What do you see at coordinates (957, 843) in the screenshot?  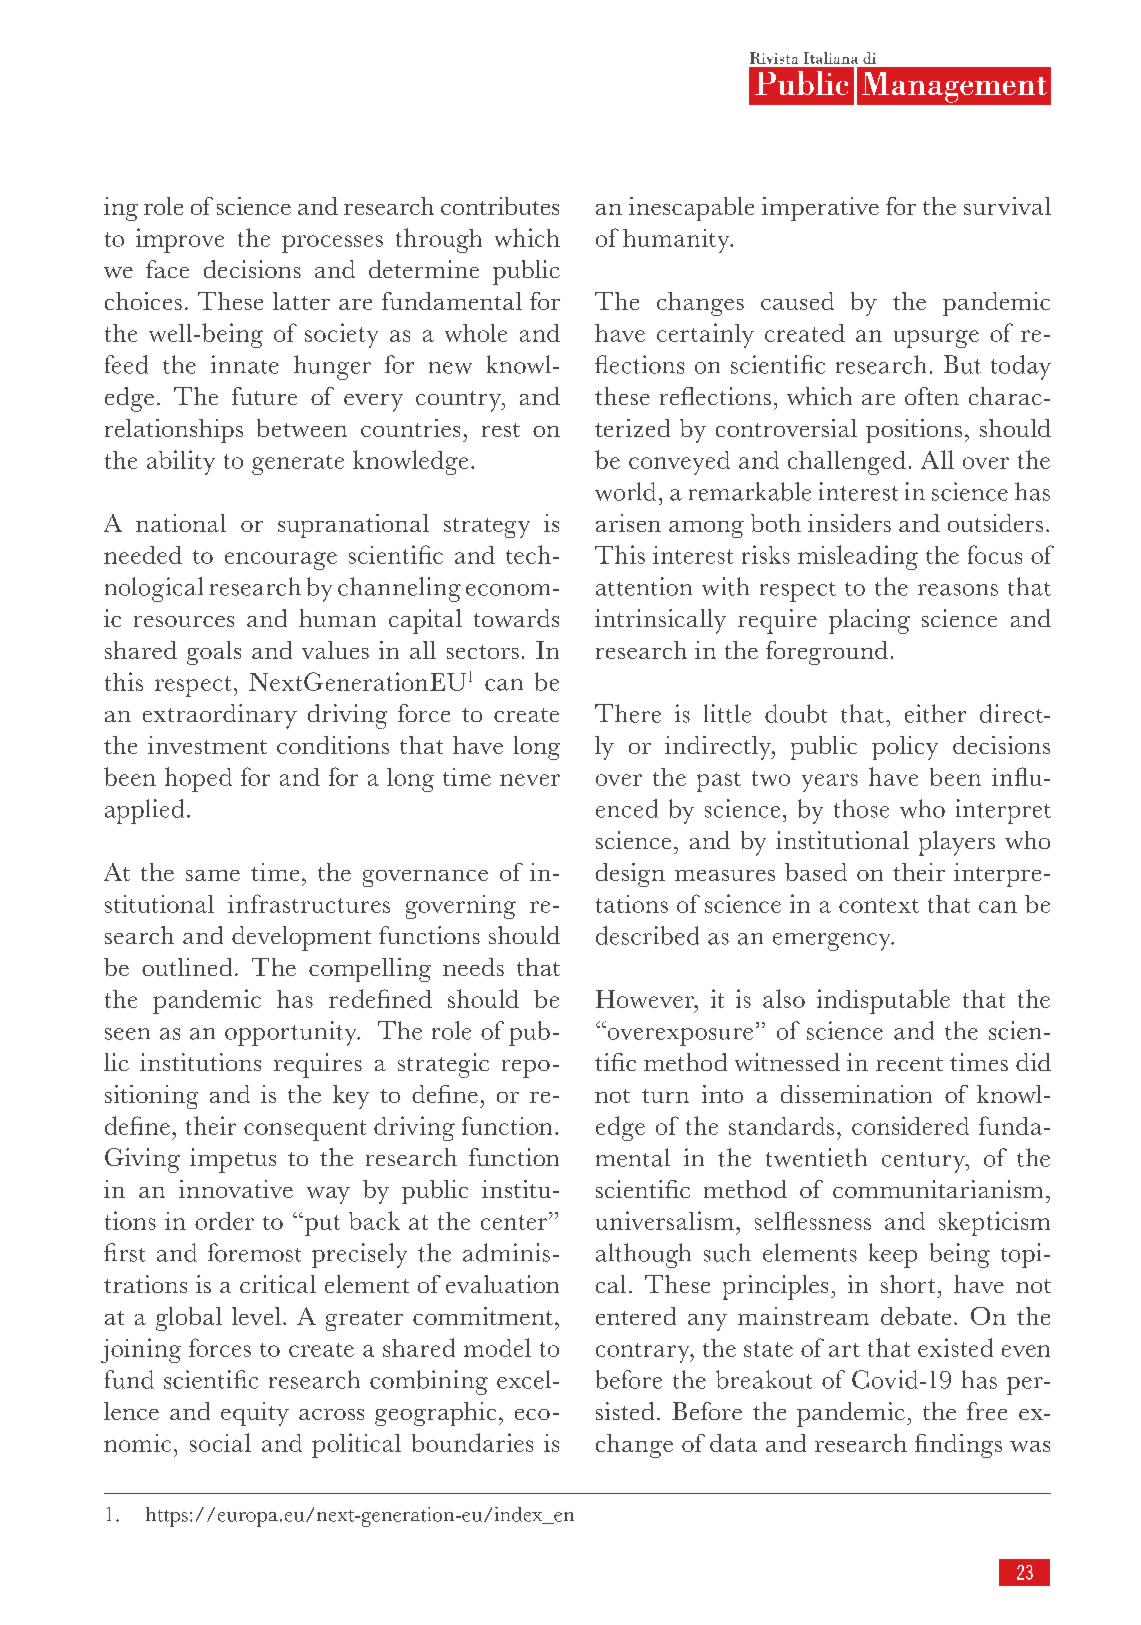 I see `players` at bounding box center [957, 843].
